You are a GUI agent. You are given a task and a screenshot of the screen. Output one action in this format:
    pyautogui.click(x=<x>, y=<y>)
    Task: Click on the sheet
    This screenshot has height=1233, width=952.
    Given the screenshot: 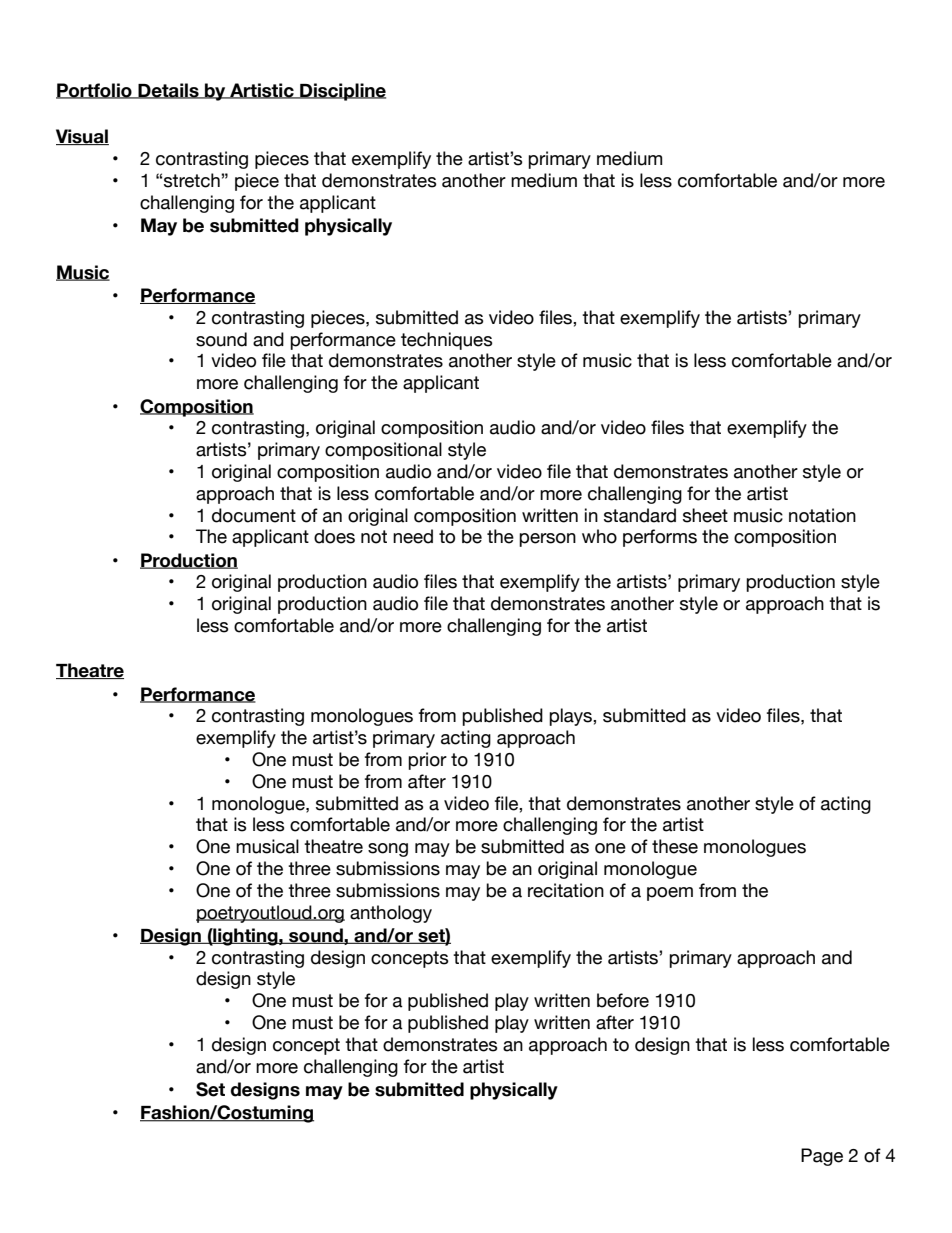 What is the action you would take?
    pyautogui.click(x=705, y=515)
